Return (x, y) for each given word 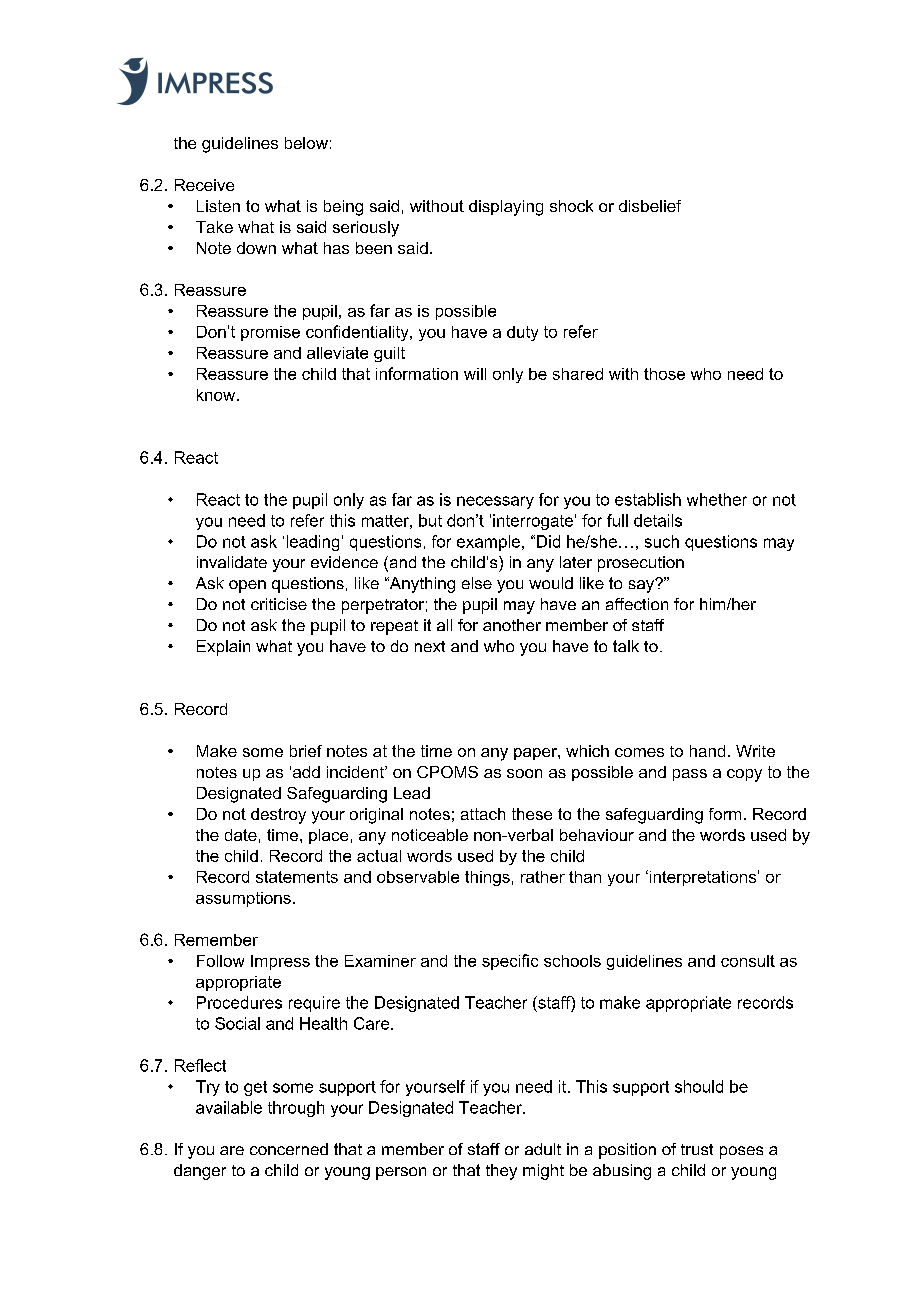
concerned (289, 1149)
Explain (223, 648)
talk (626, 646)
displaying (506, 208)
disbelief (650, 206)
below (306, 143)
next (430, 646)
